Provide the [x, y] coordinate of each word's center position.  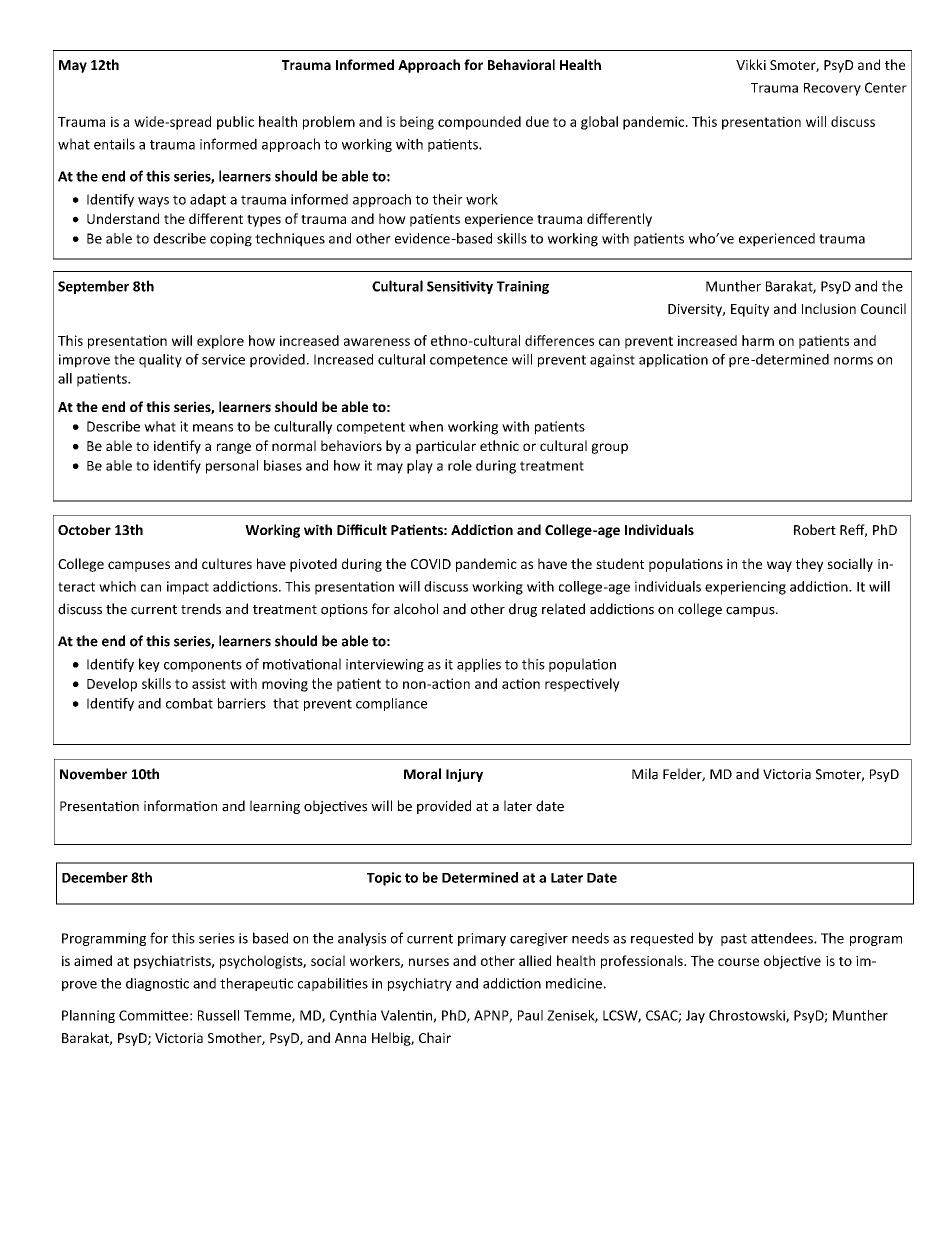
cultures [227, 563]
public [235, 123]
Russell [218, 1015]
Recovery [832, 89]
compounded [479, 123]
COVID [431, 564]
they [809, 565]
